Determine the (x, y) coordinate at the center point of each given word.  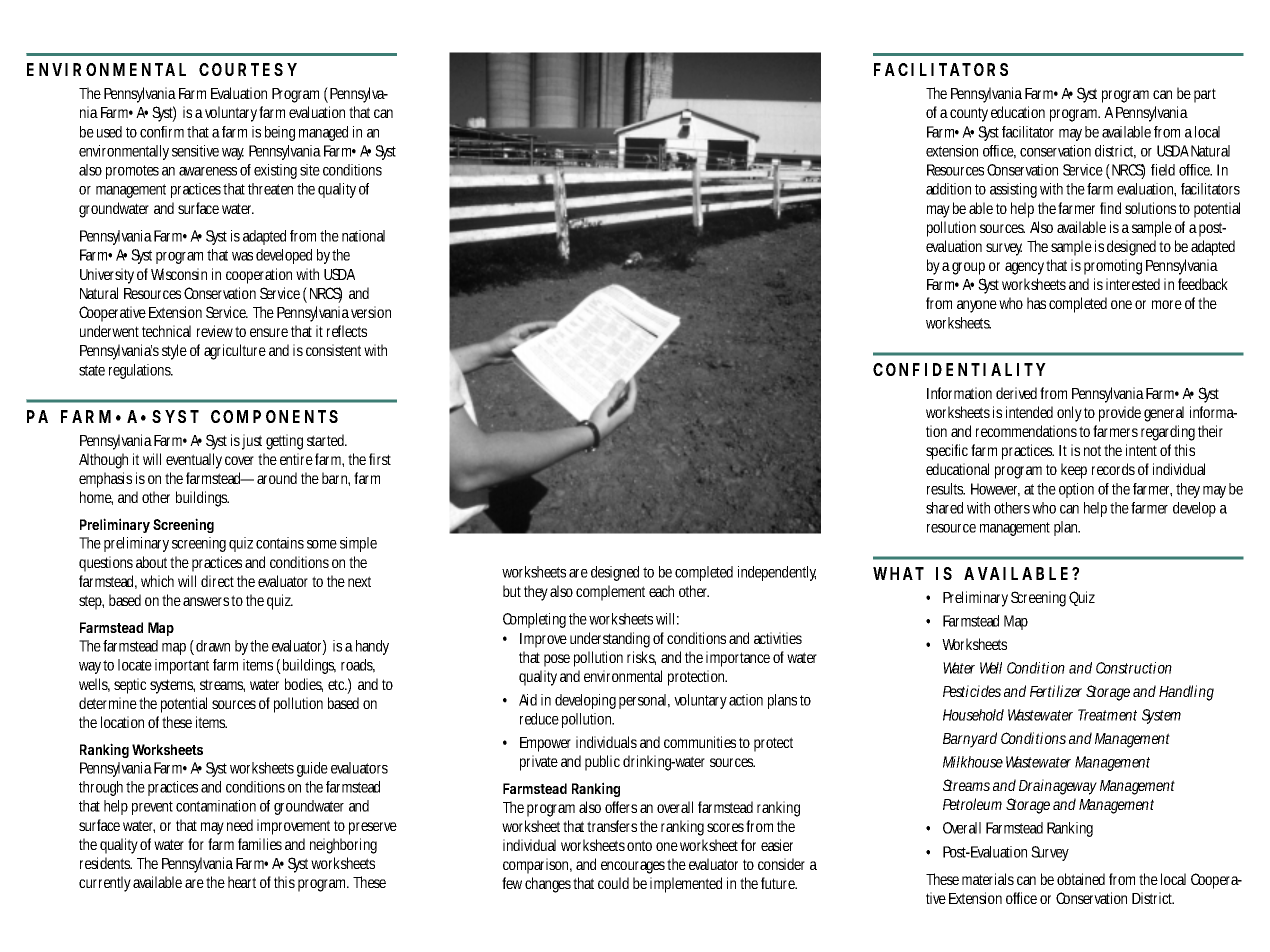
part (1205, 95)
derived (1016, 393)
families (260, 844)
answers (206, 601)
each (661, 591)
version (371, 312)
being (280, 133)
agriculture (235, 352)
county (969, 114)
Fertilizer (1056, 691)
